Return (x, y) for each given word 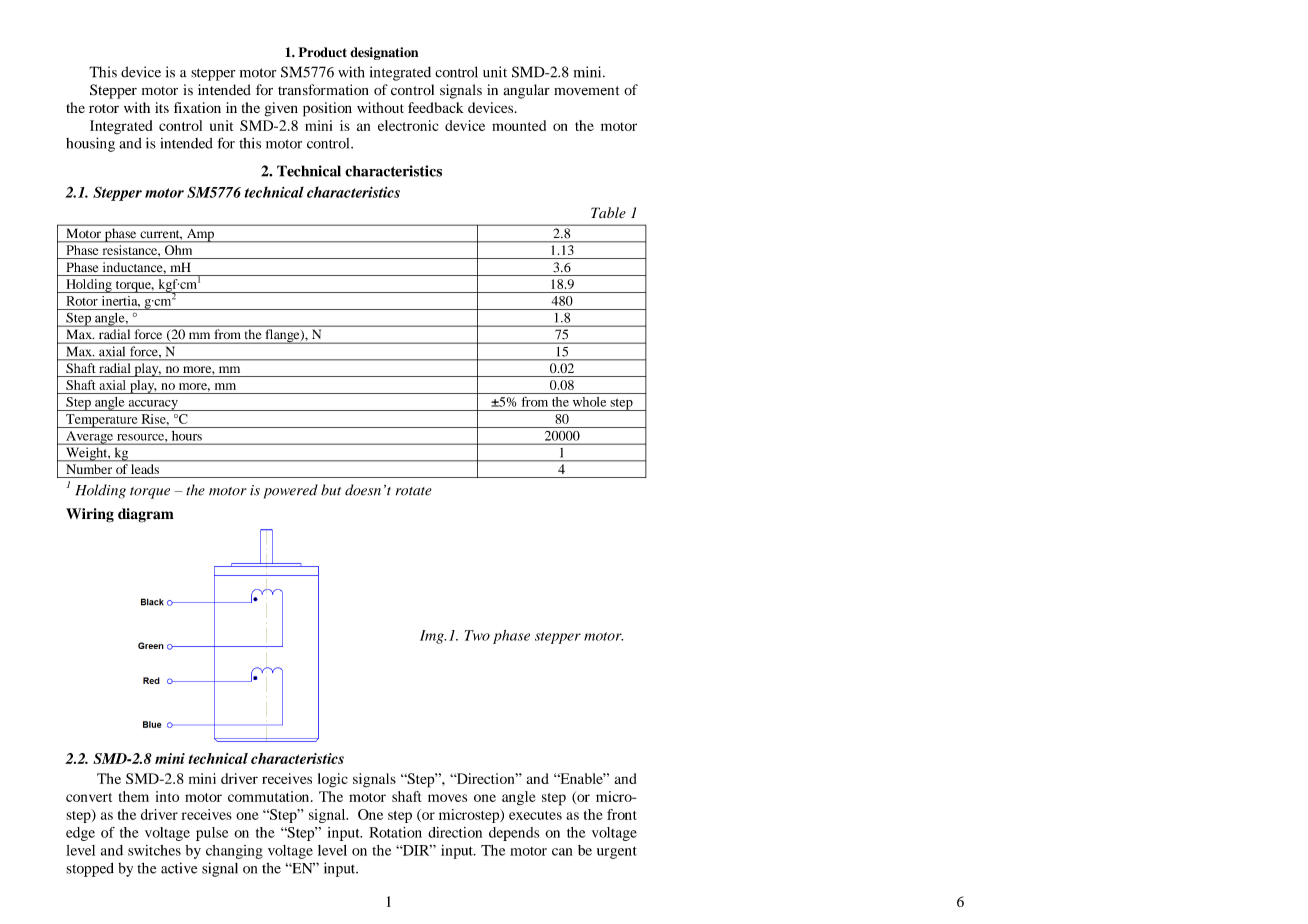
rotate (414, 491)
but (331, 490)
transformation (323, 90)
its (162, 107)
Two (477, 635)
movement (587, 91)
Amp (200, 235)
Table (608, 212)
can (562, 852)
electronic (408, 125)
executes (535, 815)
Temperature (102, 421)
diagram (146, 515)
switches (154, 850)
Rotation (395, 832)
